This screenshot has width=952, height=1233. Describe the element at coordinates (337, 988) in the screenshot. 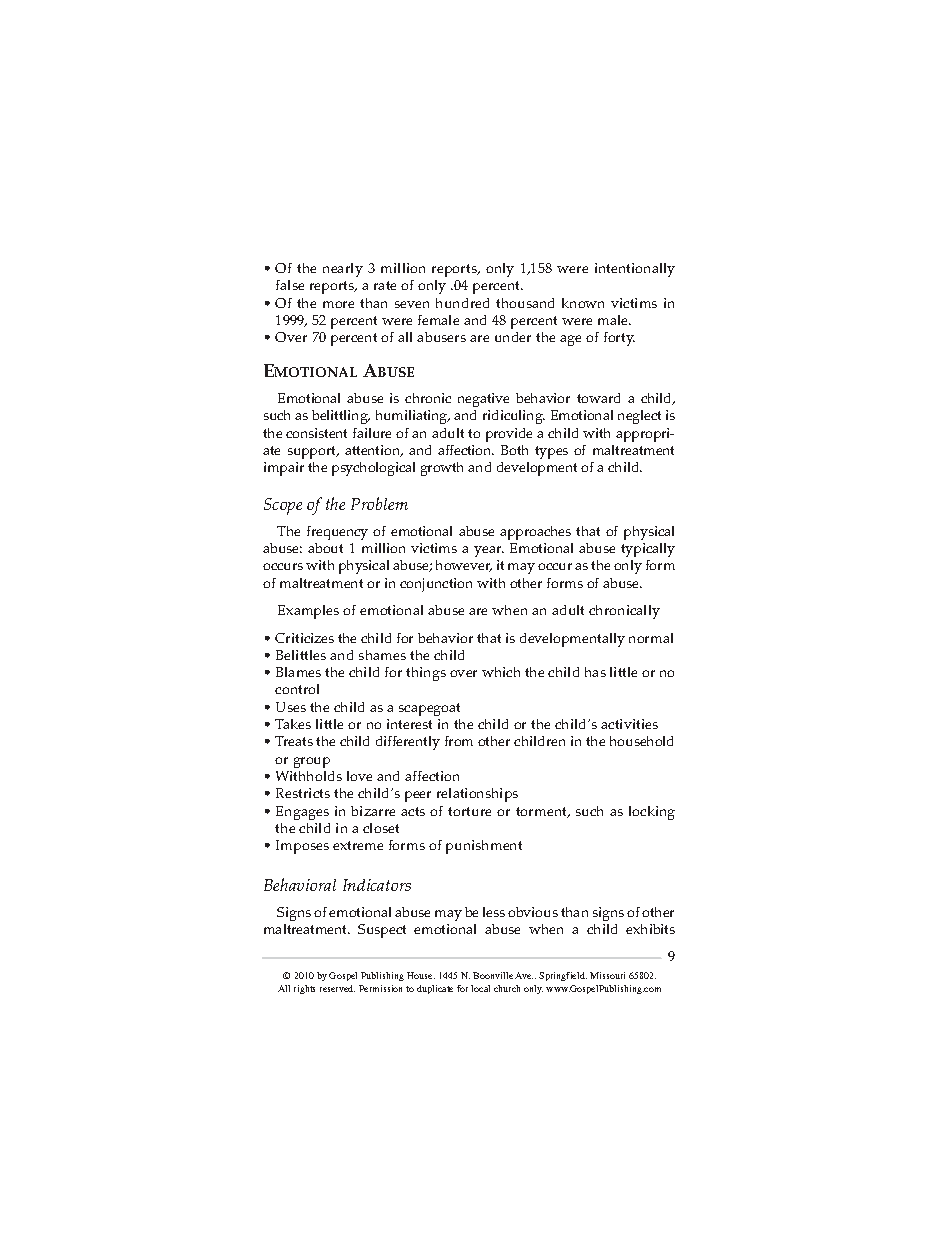

I see `reserved` at that location.
